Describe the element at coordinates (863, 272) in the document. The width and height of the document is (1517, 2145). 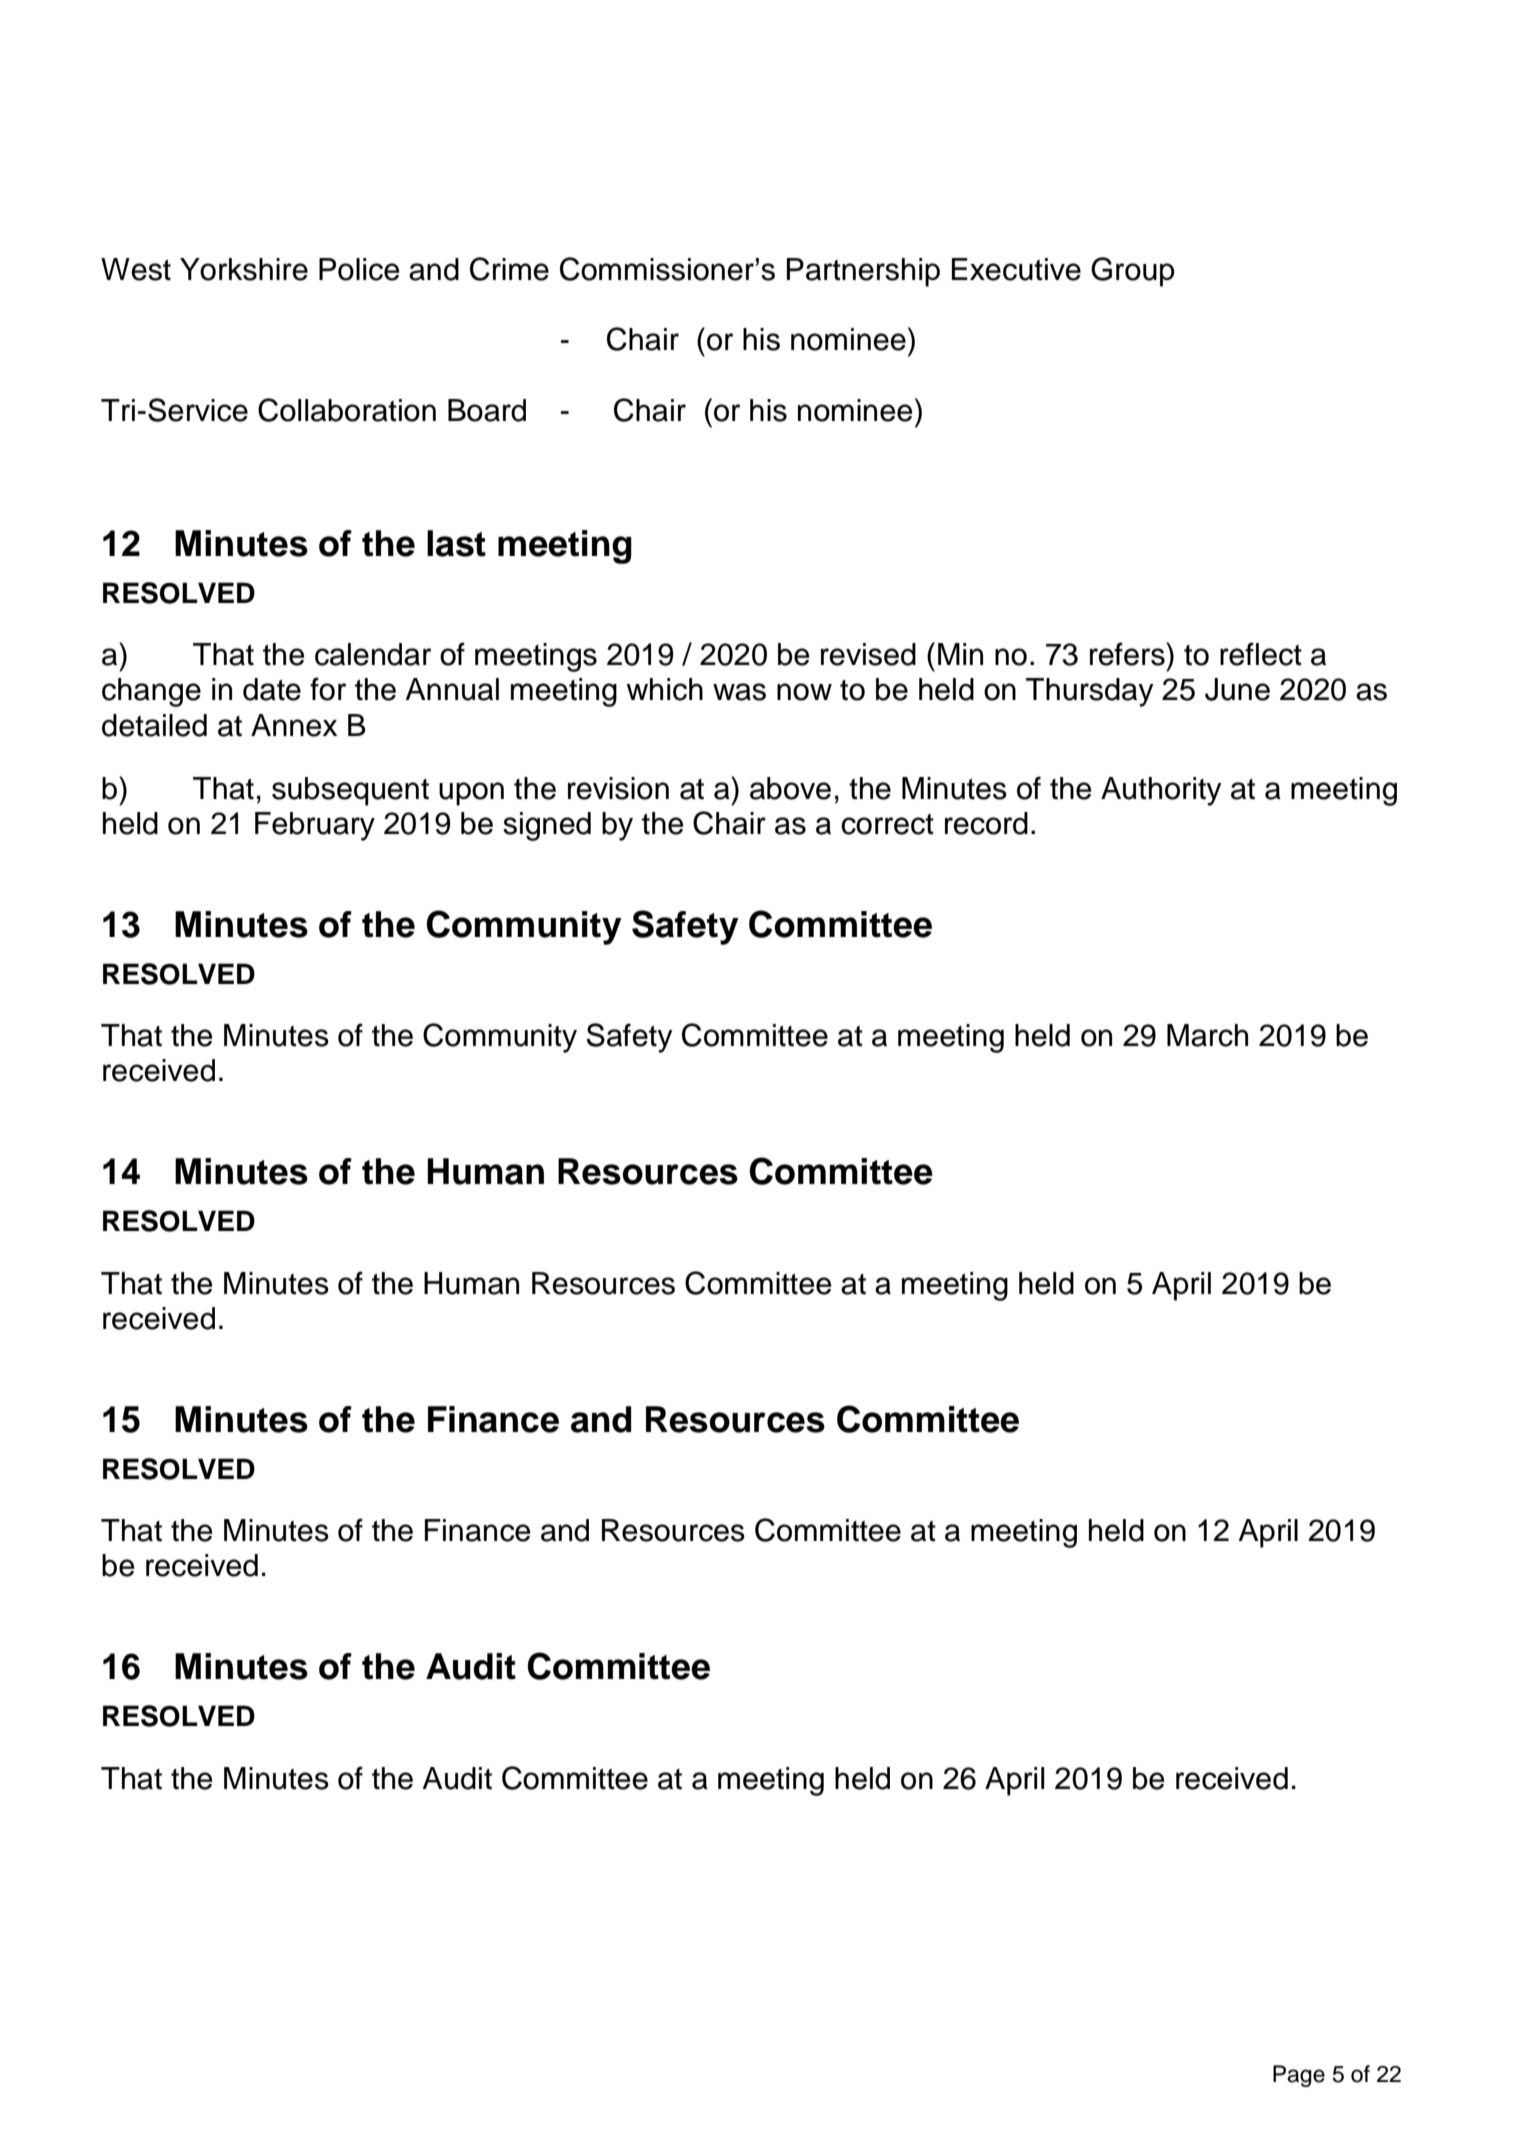
I see `Partnership` at that location.
